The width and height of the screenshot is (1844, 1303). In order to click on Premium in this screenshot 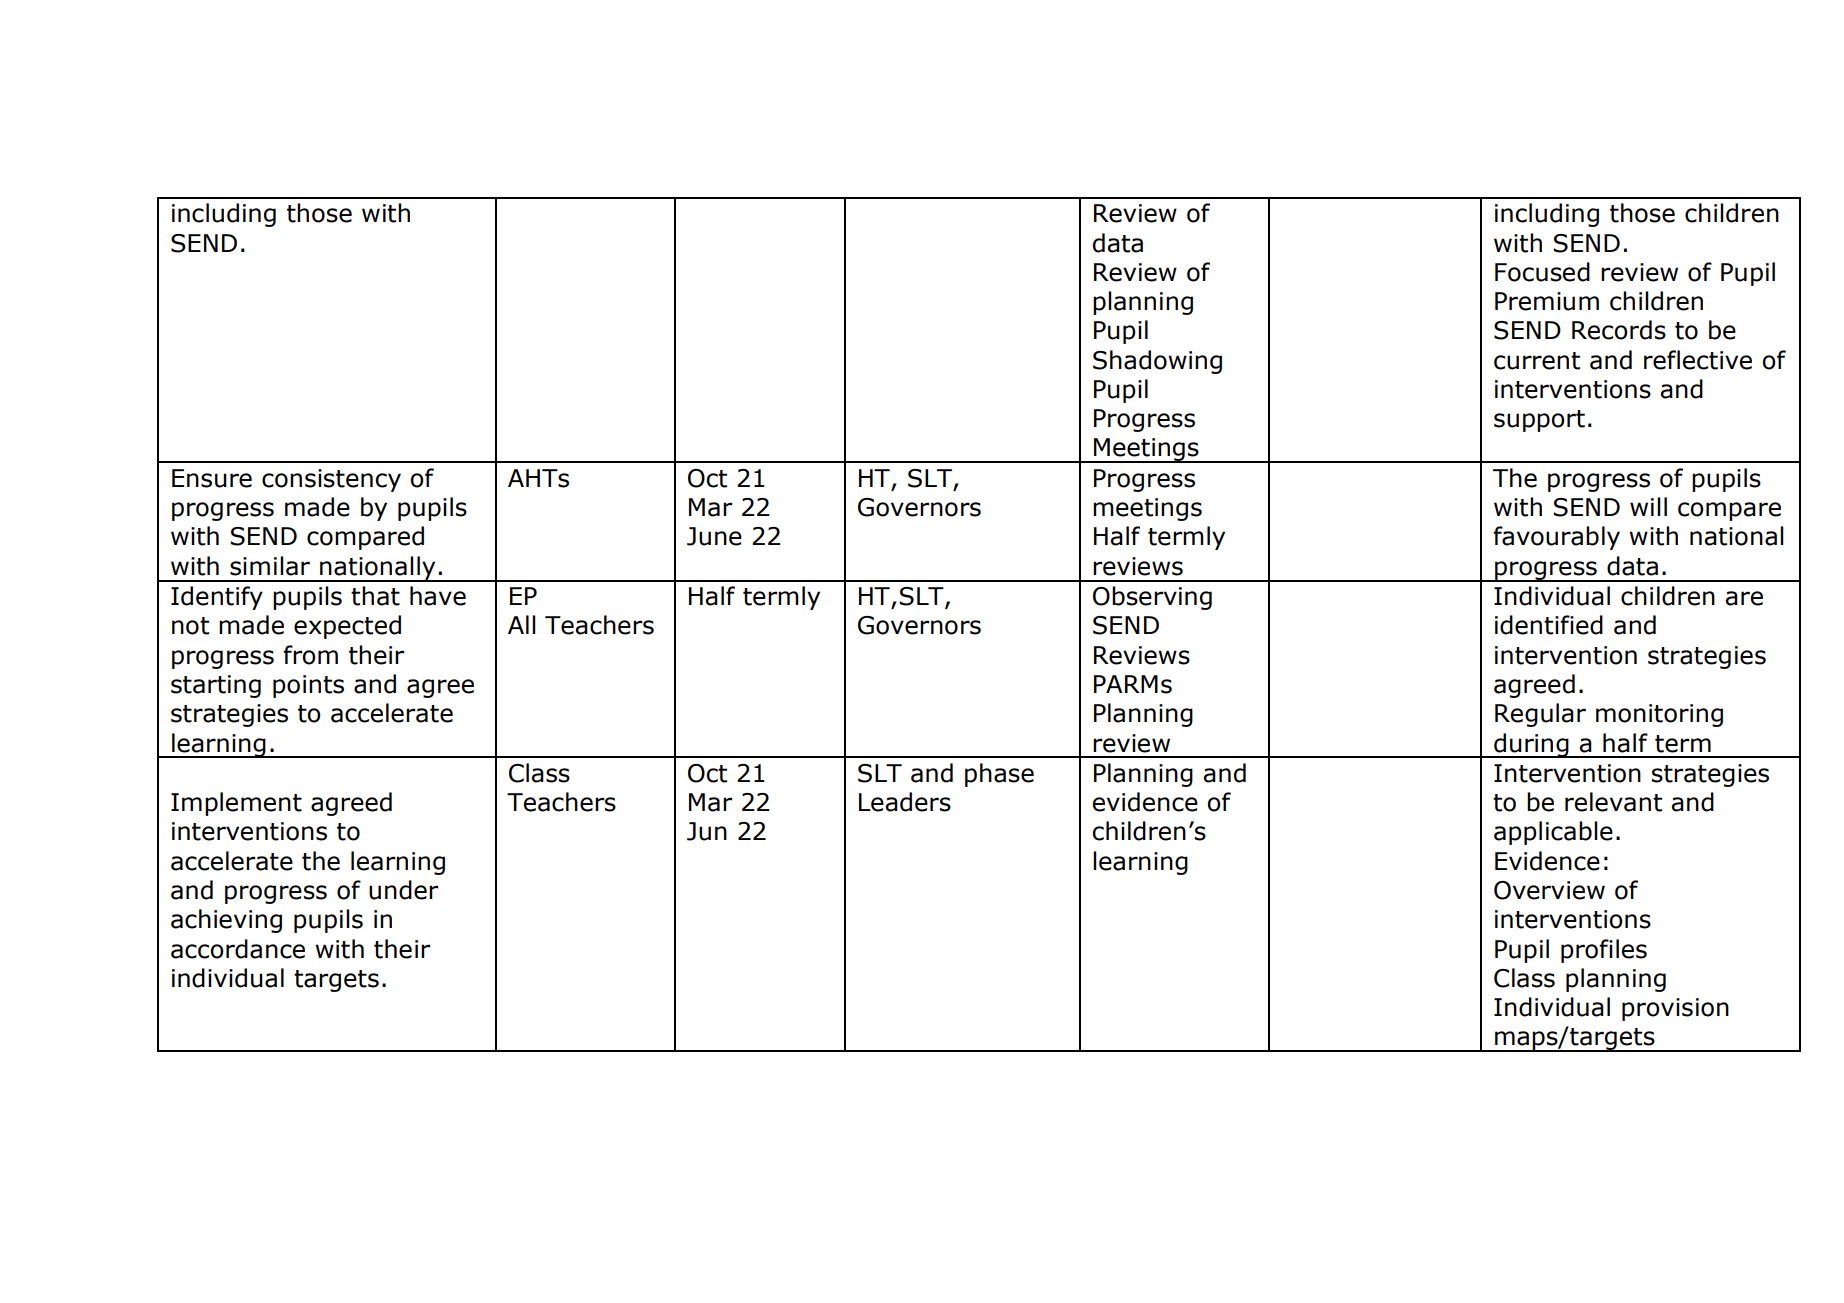, I will do `click(1547, 301)`.
